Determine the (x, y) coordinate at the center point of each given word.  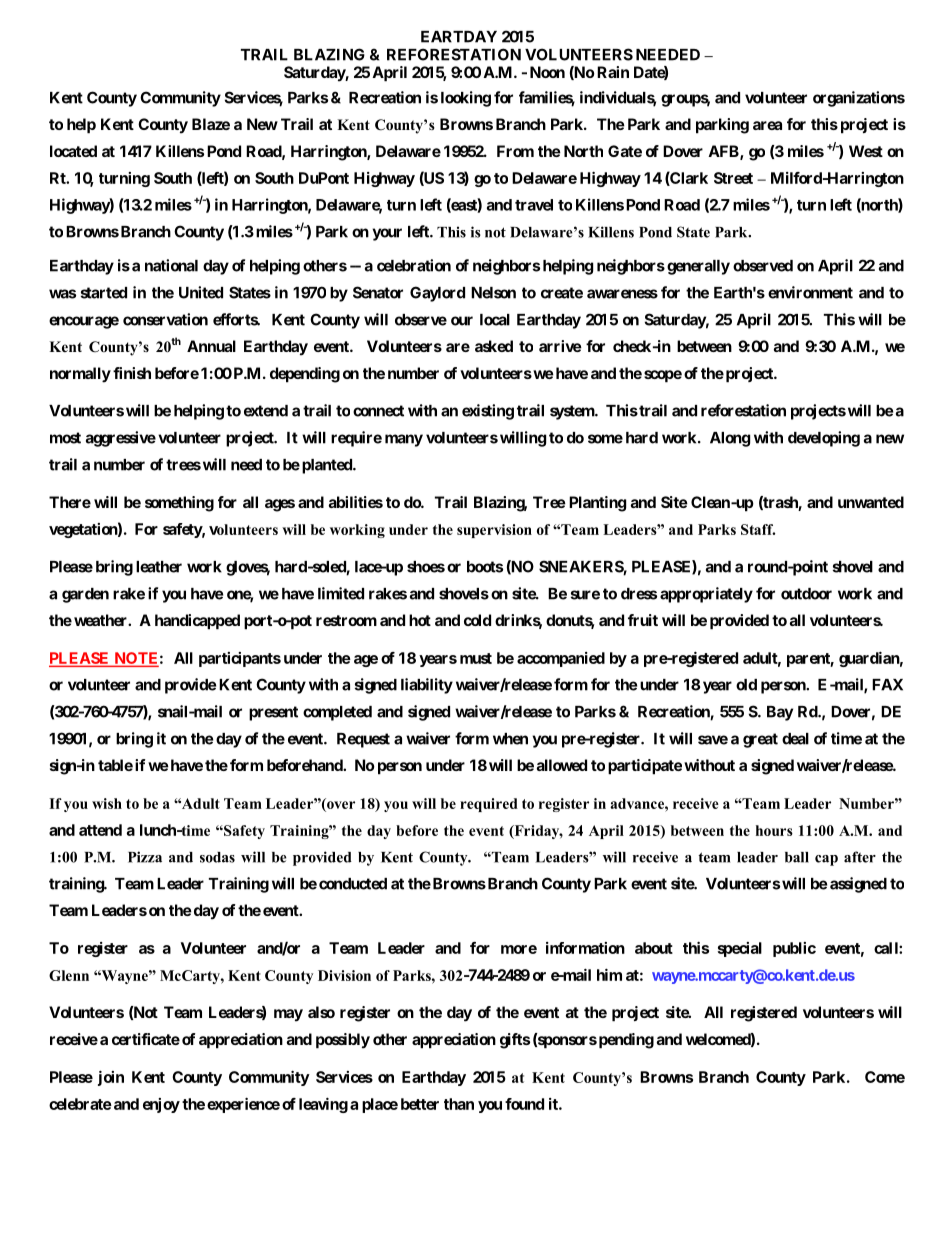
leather (159, 567)
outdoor (806, 594)
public (794, 949)
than (459, 1104)
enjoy (161, 1105)
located (73, 151)
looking (466, 99)
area (767, 125)
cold (477, 620)
